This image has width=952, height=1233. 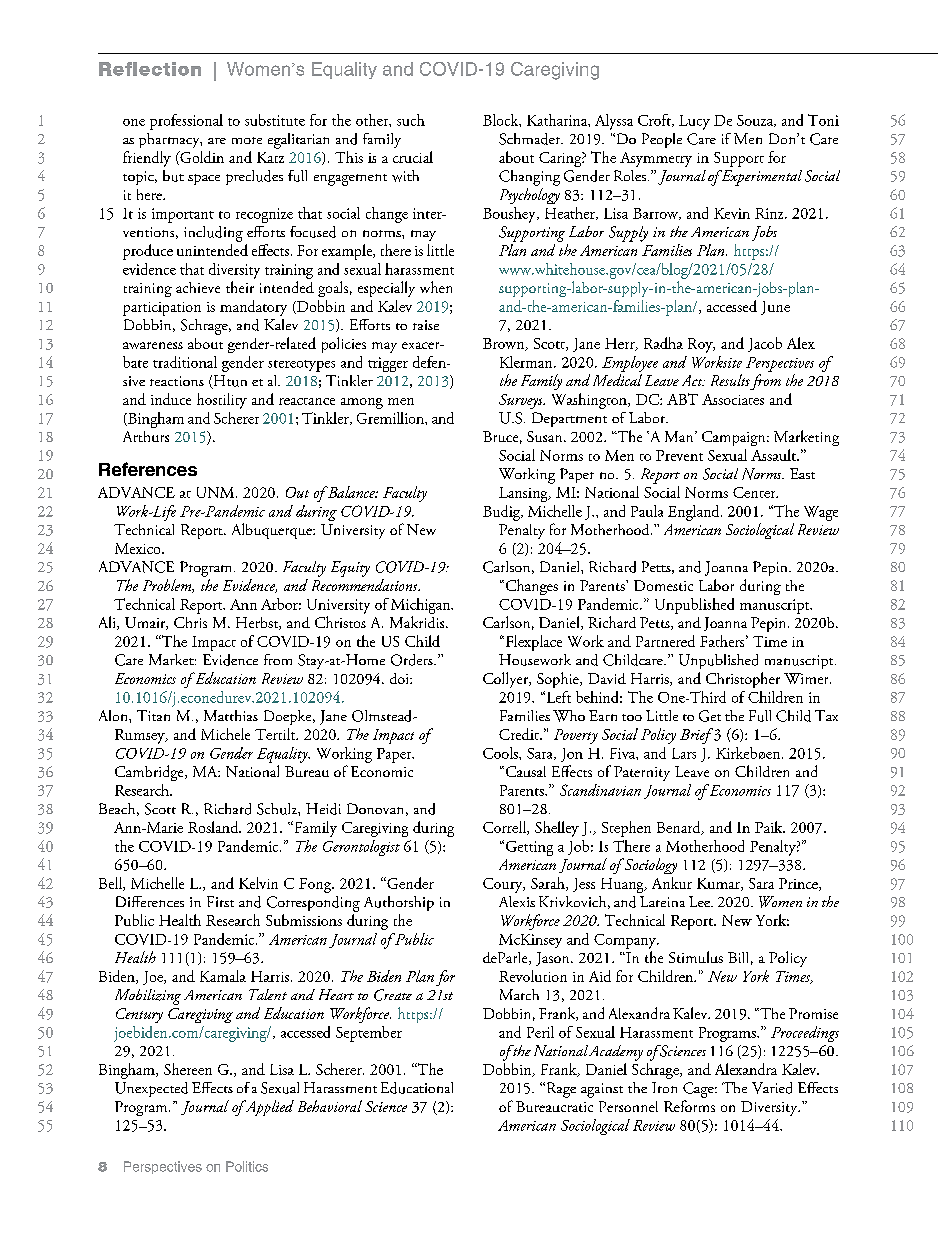 What do you see at coordinates (413, 157) in the image?
I see `crucial` at bounding box center [413, 157].
